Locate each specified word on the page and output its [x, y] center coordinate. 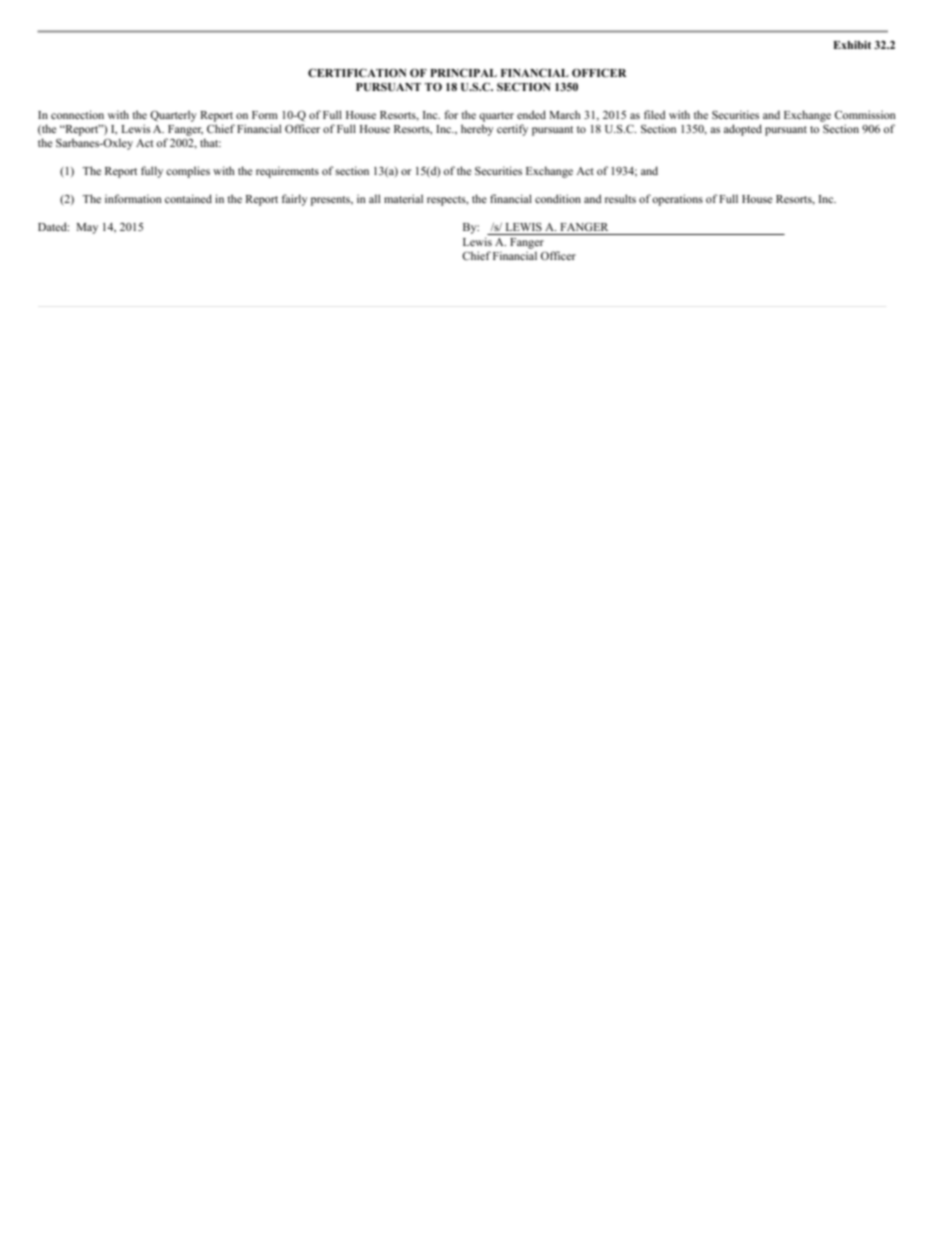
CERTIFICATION [357, 73]
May [87, 228]
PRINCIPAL [463, 72]
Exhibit [852, 45]
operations [677, 200]
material [403, 198]
